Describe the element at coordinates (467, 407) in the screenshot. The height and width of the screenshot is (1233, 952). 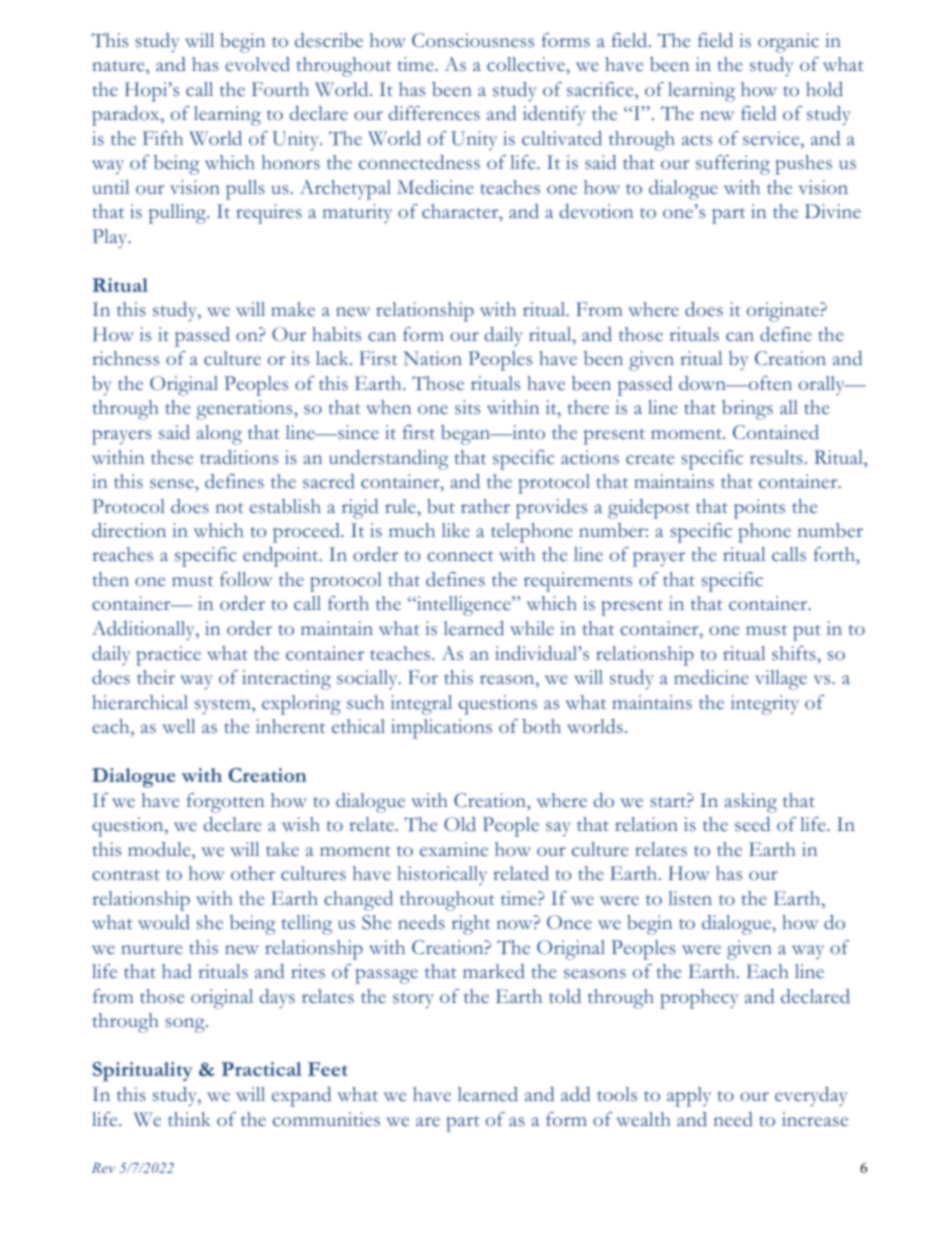
I see `sits` at that location.
